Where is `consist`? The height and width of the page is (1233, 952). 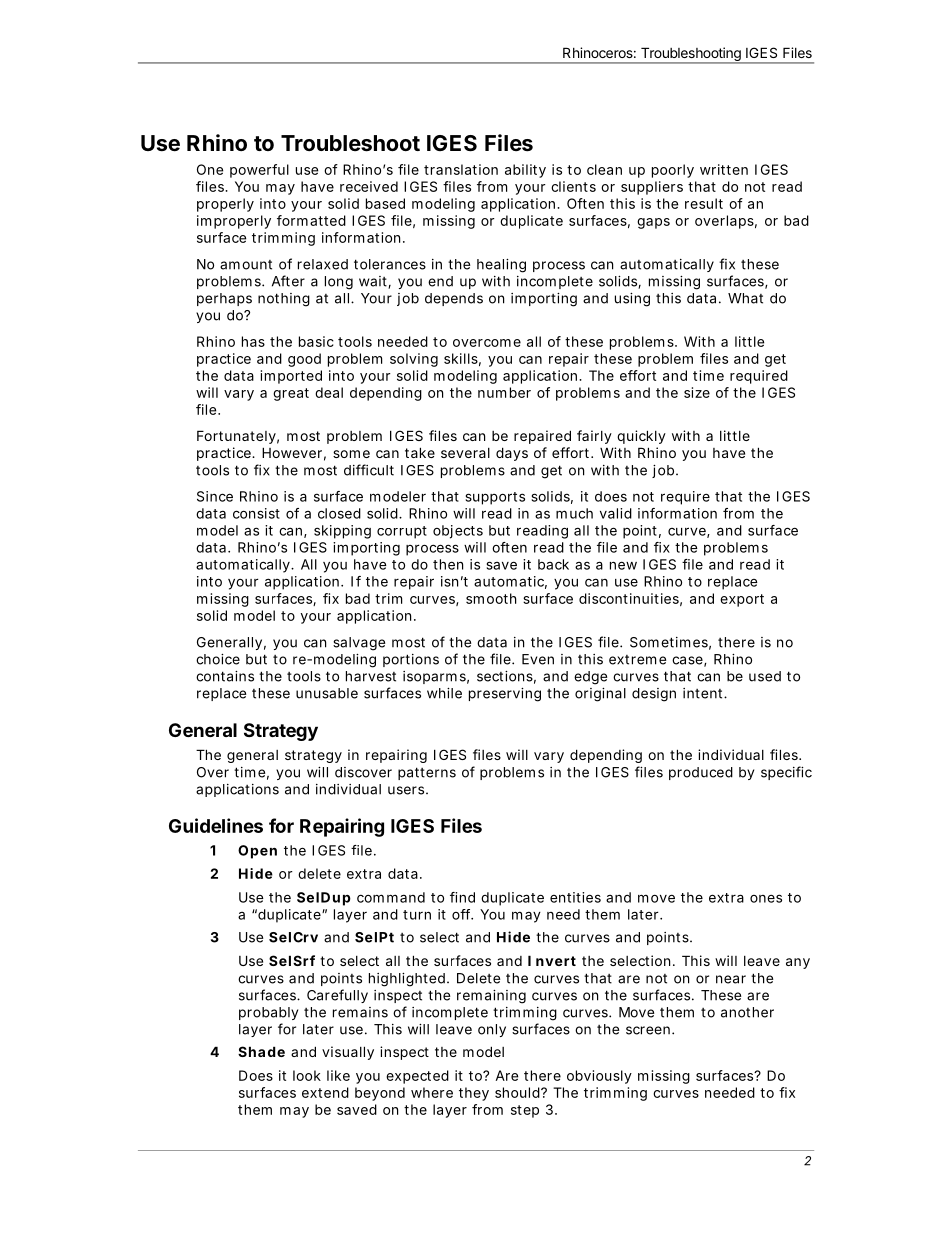
consist is located at coordinates (256, 513).
